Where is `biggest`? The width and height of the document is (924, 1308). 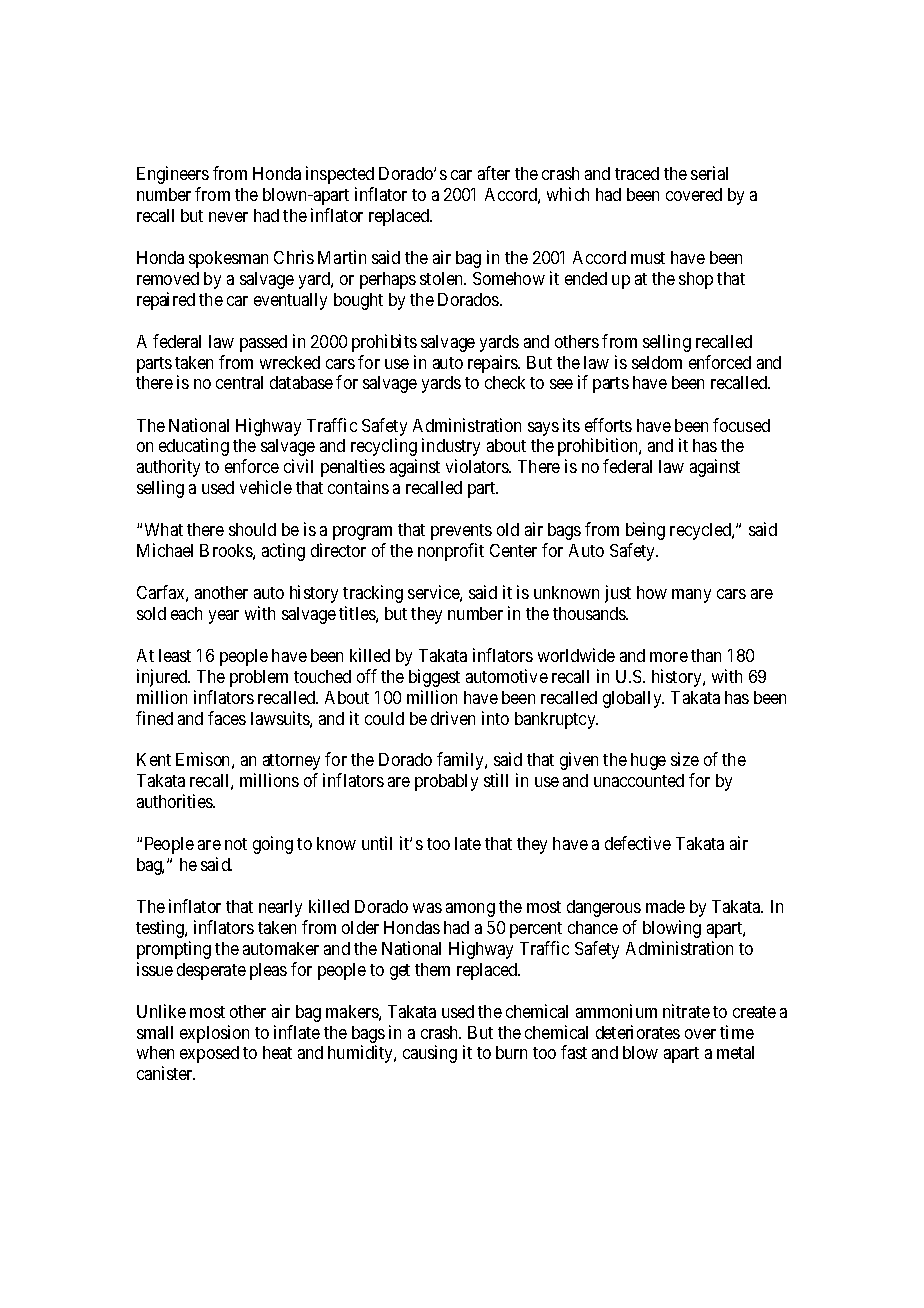
biggest is located at coordinates (434, 678).
